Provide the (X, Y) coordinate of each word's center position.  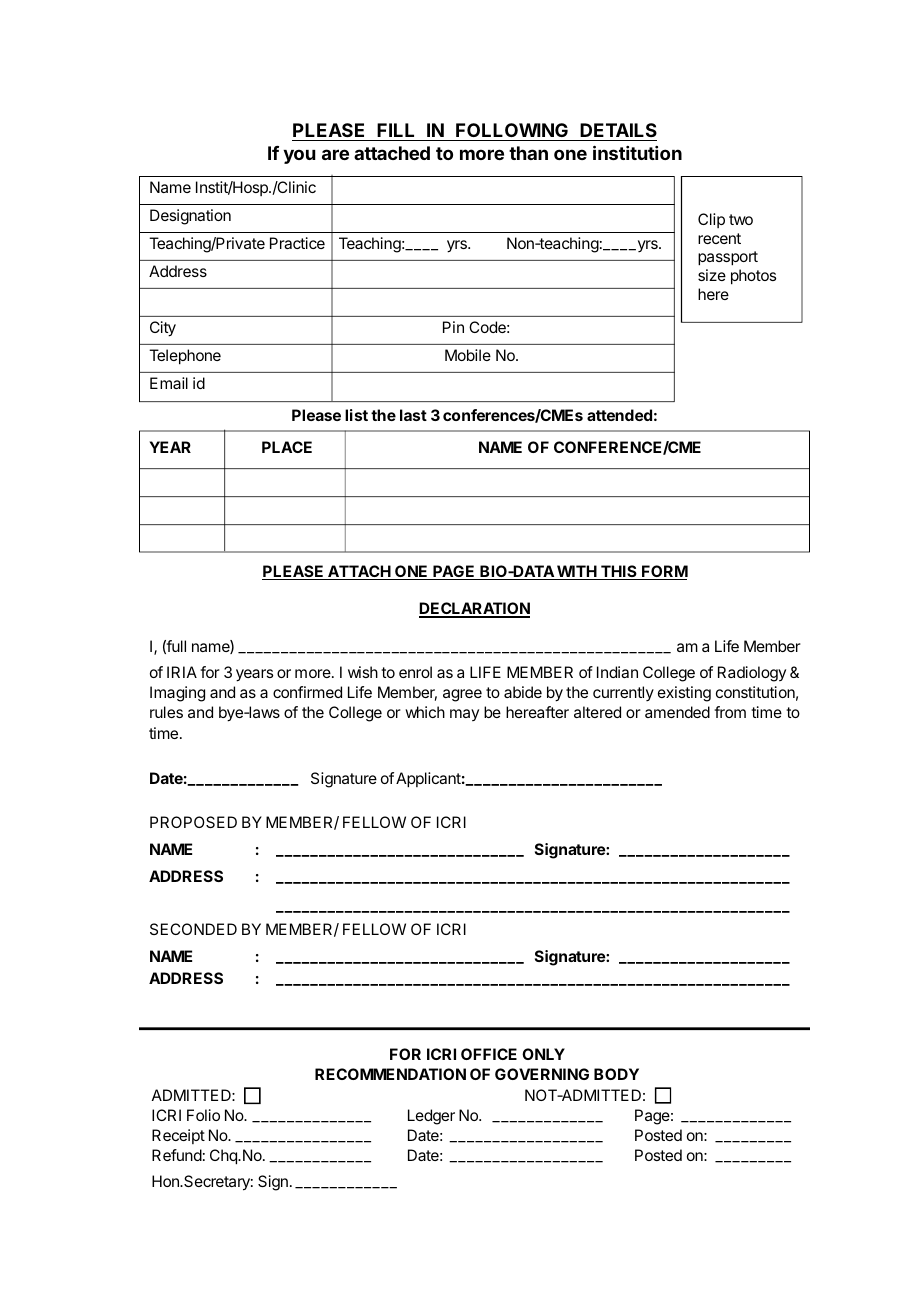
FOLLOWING (512, 132)
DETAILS (618, 132)
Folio (203, 1115)
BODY (616, 1074)
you (299, 156)
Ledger (431, 1117)
